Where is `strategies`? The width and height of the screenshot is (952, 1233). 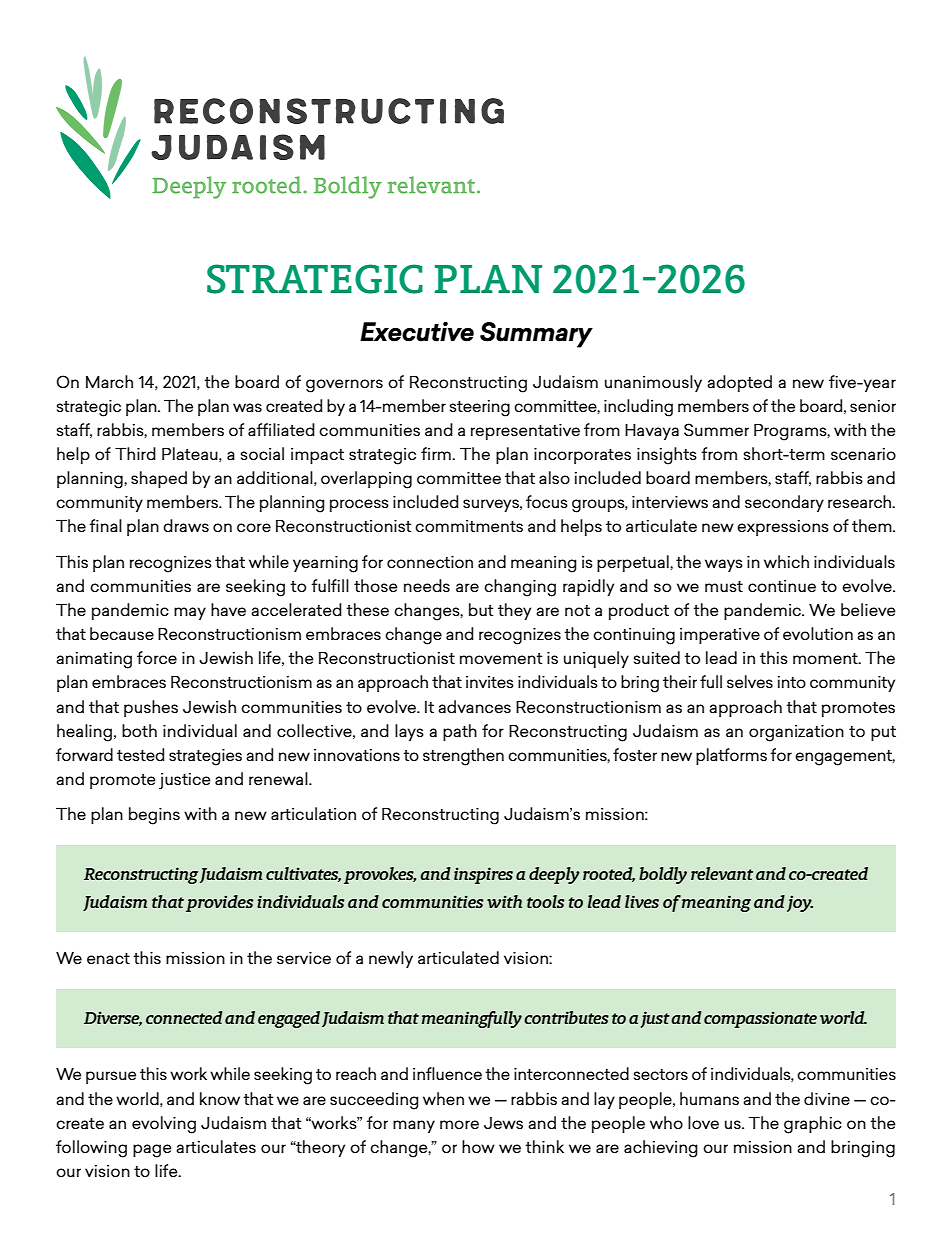 strategies is located at coordinates (205, 757).
